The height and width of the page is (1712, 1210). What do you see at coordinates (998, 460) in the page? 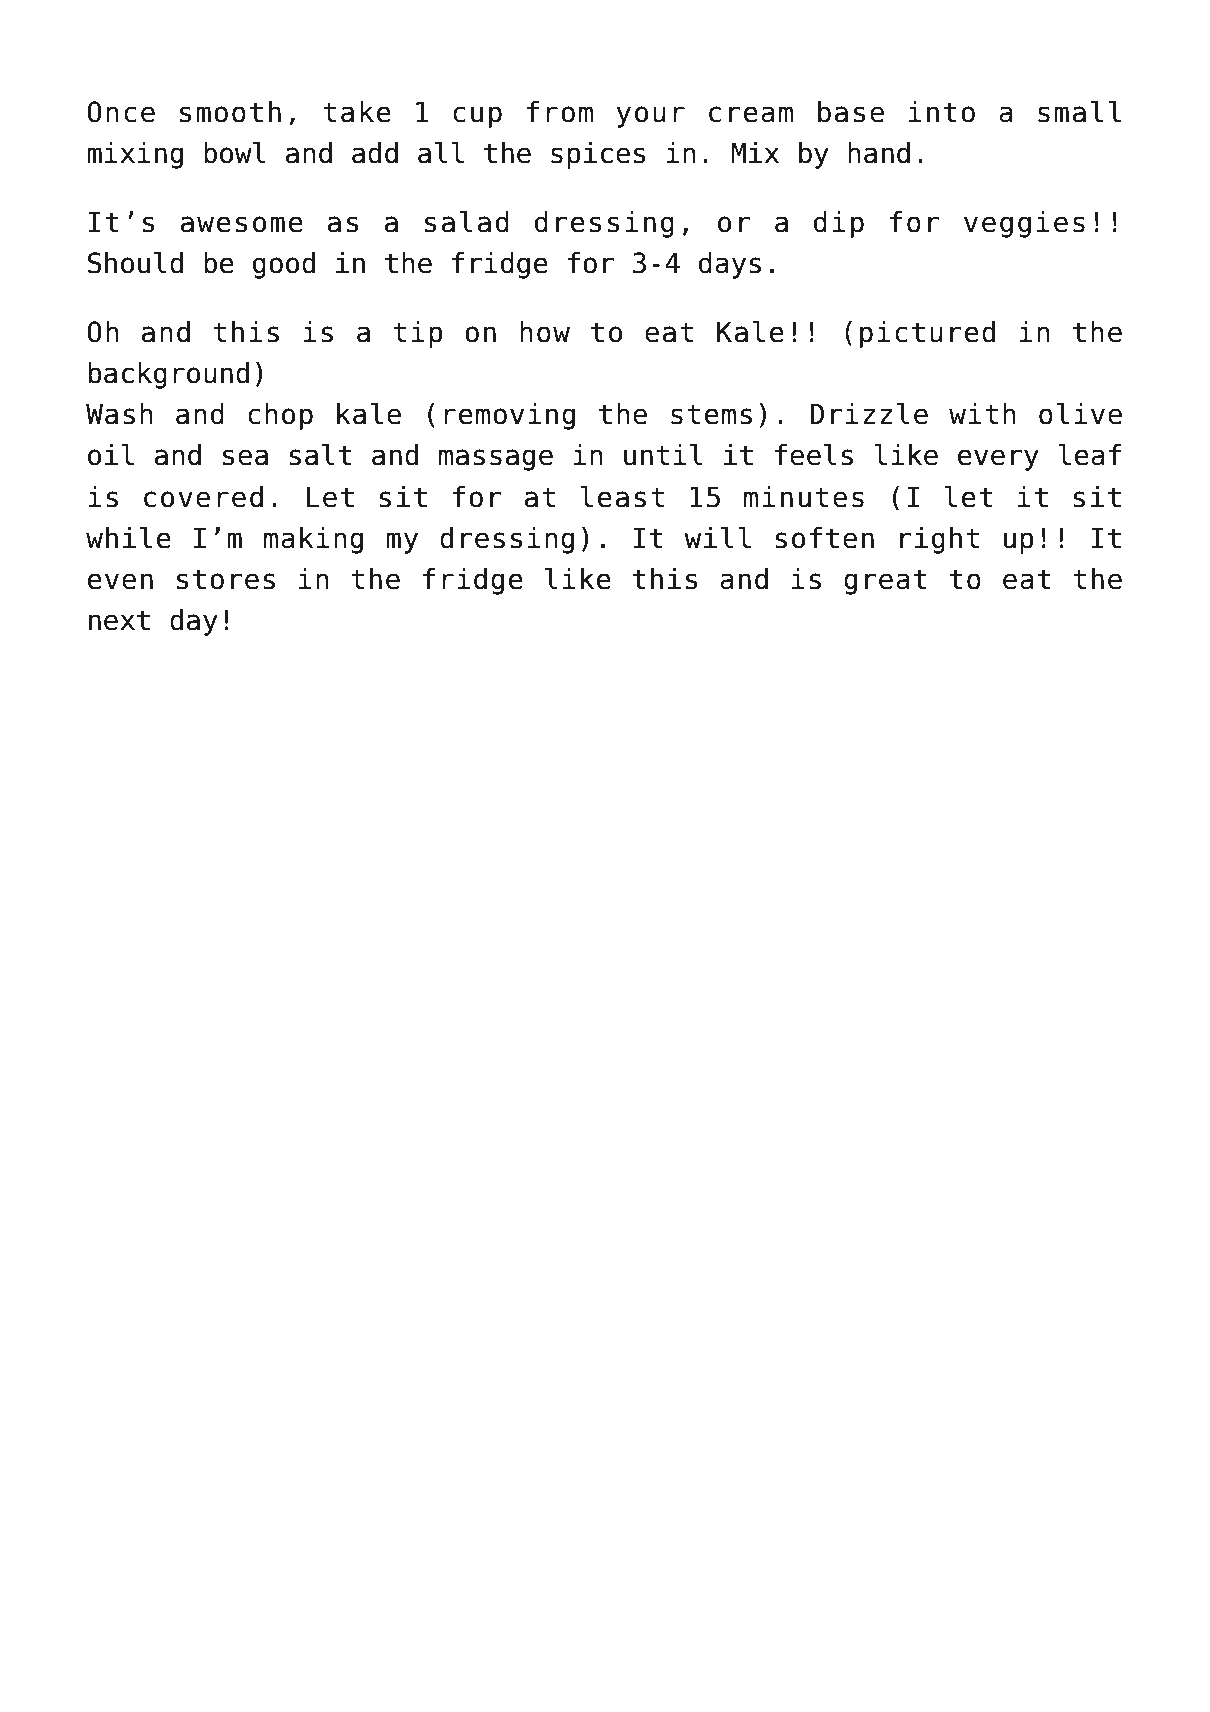
I see `every` at bounding box center [998, 460].
